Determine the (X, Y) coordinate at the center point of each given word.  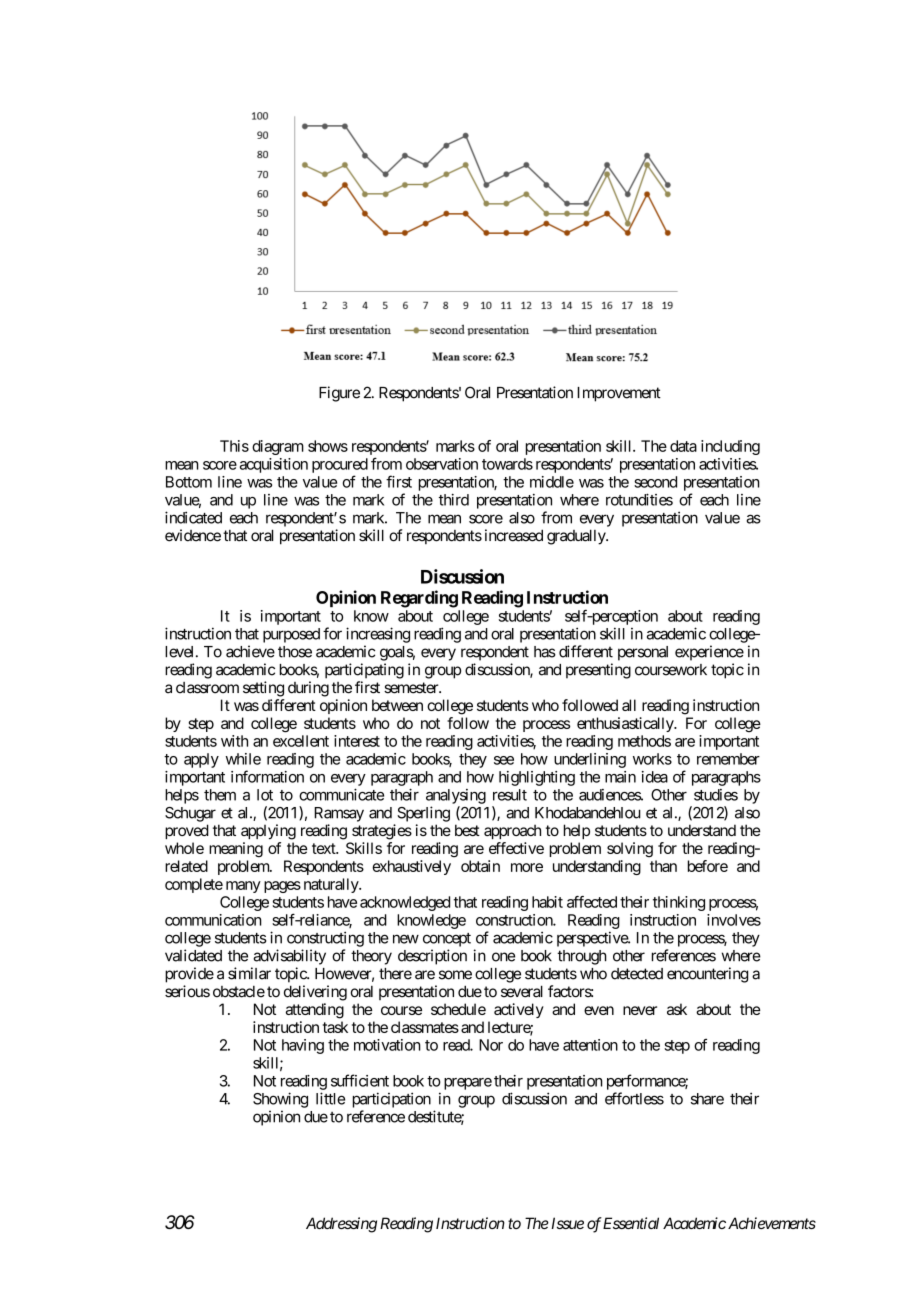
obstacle (239, 992)
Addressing (341, 1225)
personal (643, 653)
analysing (456, 796)
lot (265, 795)
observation (442, 464)
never (640, 1010)
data (683, 446)
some (455, 975)
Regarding (419, 599)
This (234, 446)
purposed (291, 635)
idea (655, 777)
